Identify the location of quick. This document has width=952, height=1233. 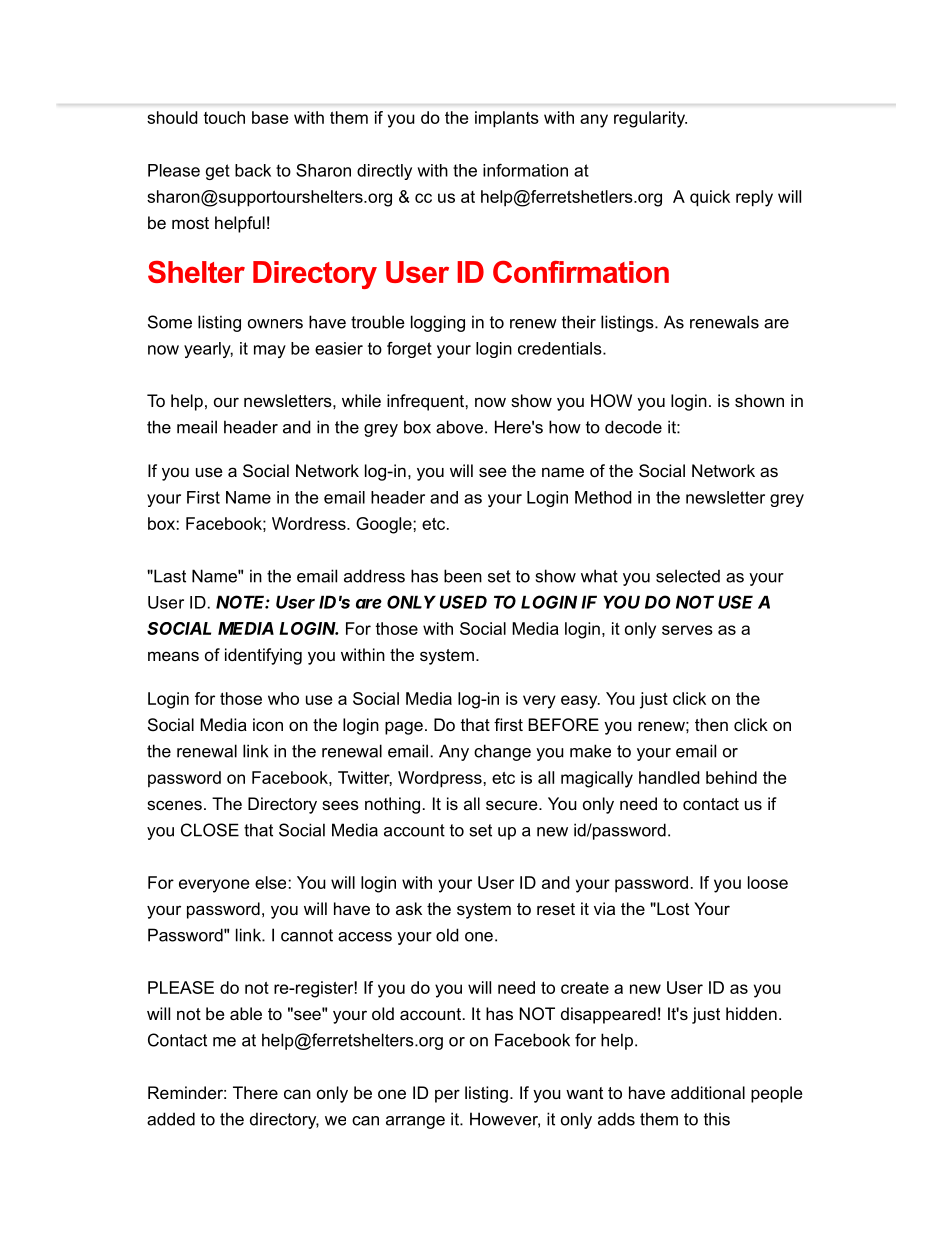
(710, 198).
